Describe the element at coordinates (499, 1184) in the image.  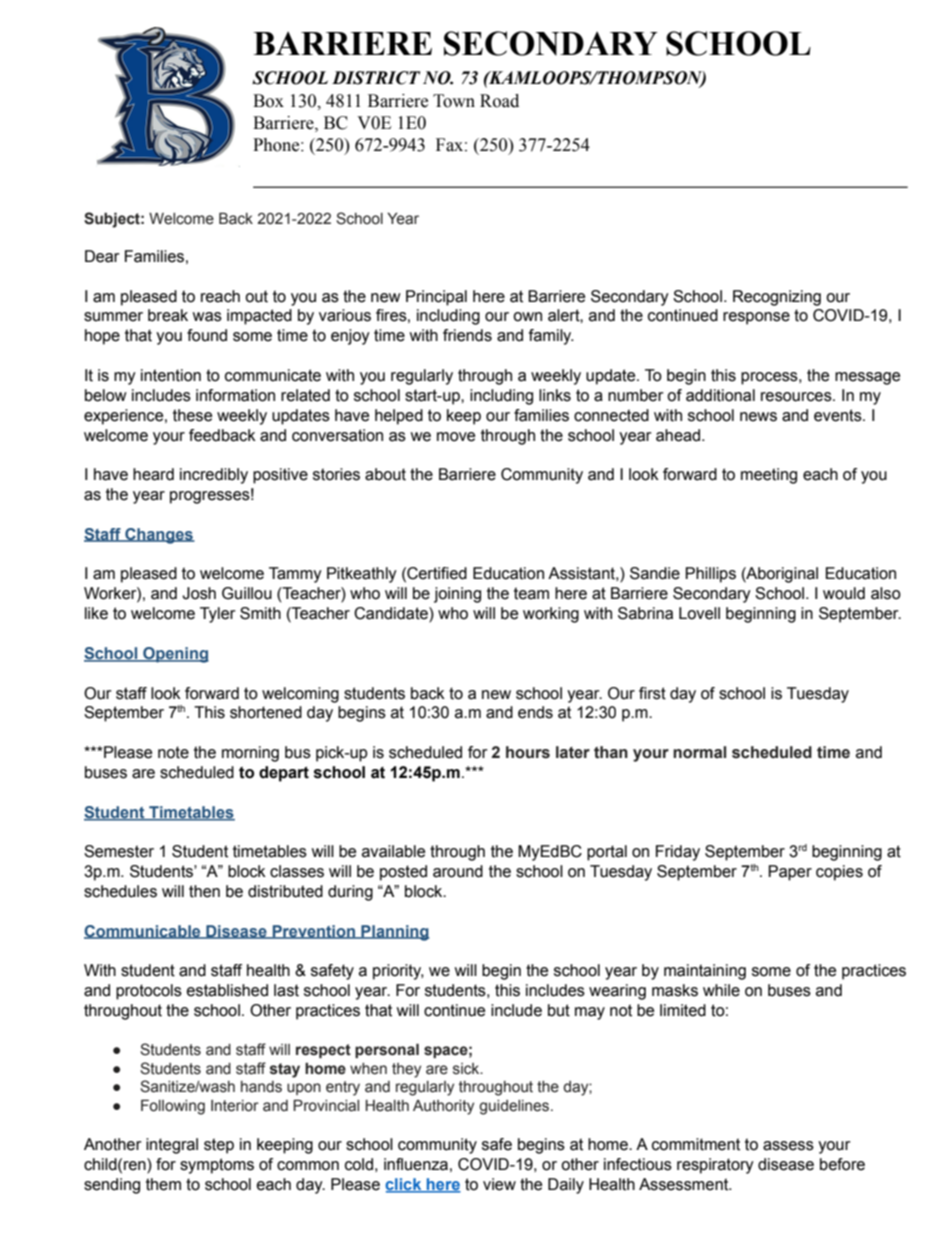
I see `view` at that location.
